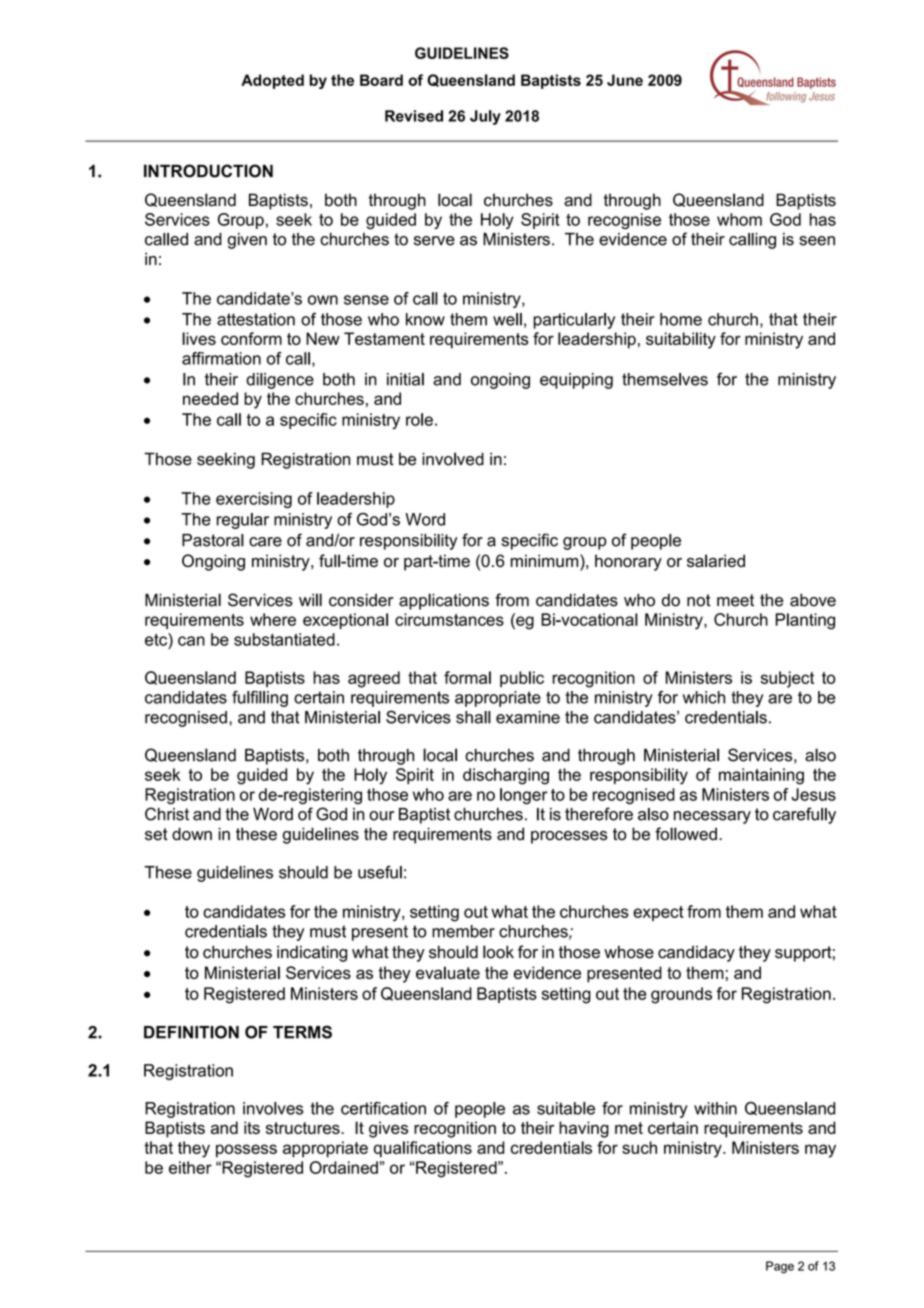  I want to click on Adopted, so click(272, 81).
